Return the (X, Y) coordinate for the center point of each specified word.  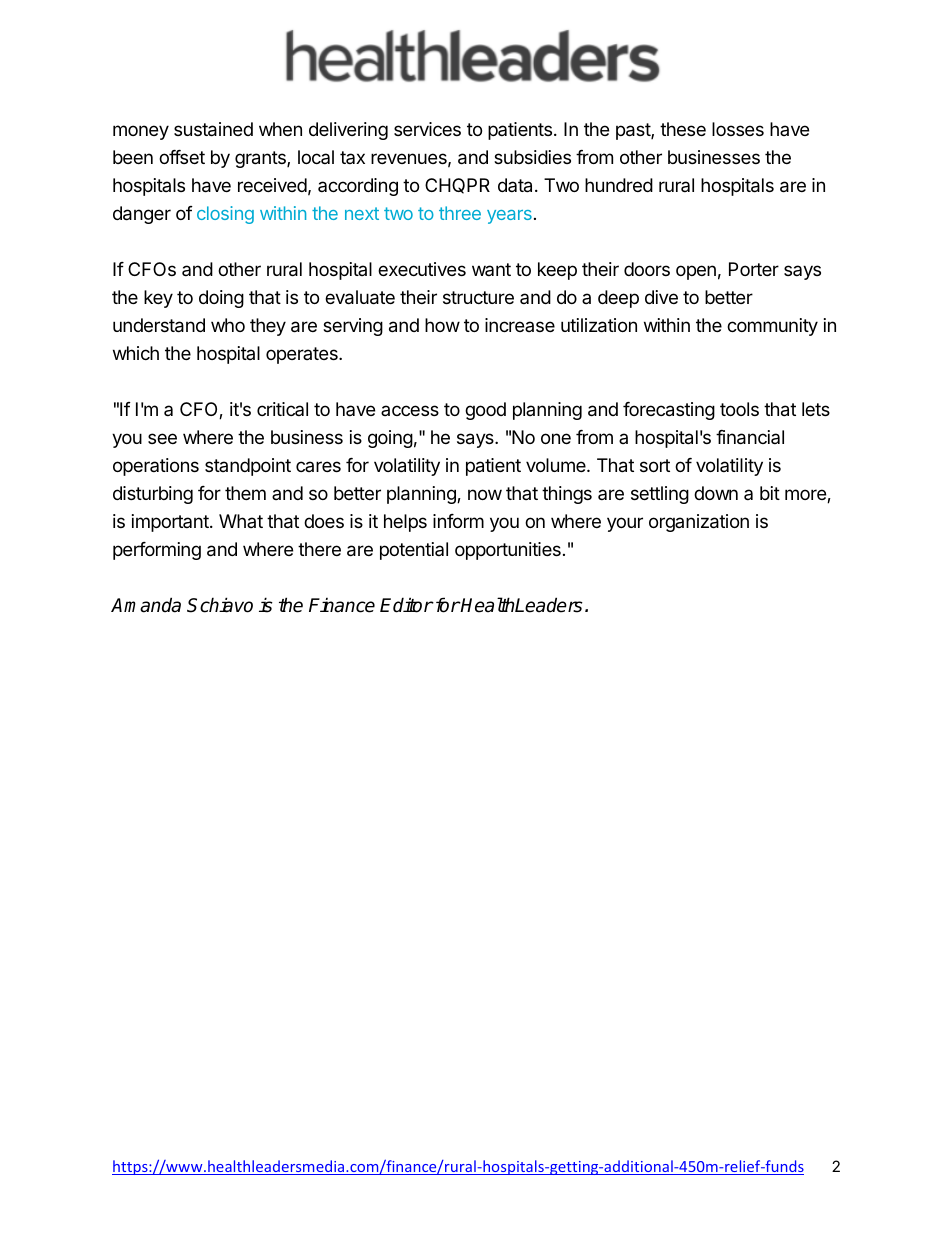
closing (225, 215)
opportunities (508, 551)
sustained (213, 129)
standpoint (248, 467)
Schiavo (220, 605)
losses (738, 129)
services (427, 129)
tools (739, 409)
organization (699, 523)
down (716, 493)
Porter (754, 269)
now (485, 494)
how (442, 325)
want (491, 269)
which (136, 353)
